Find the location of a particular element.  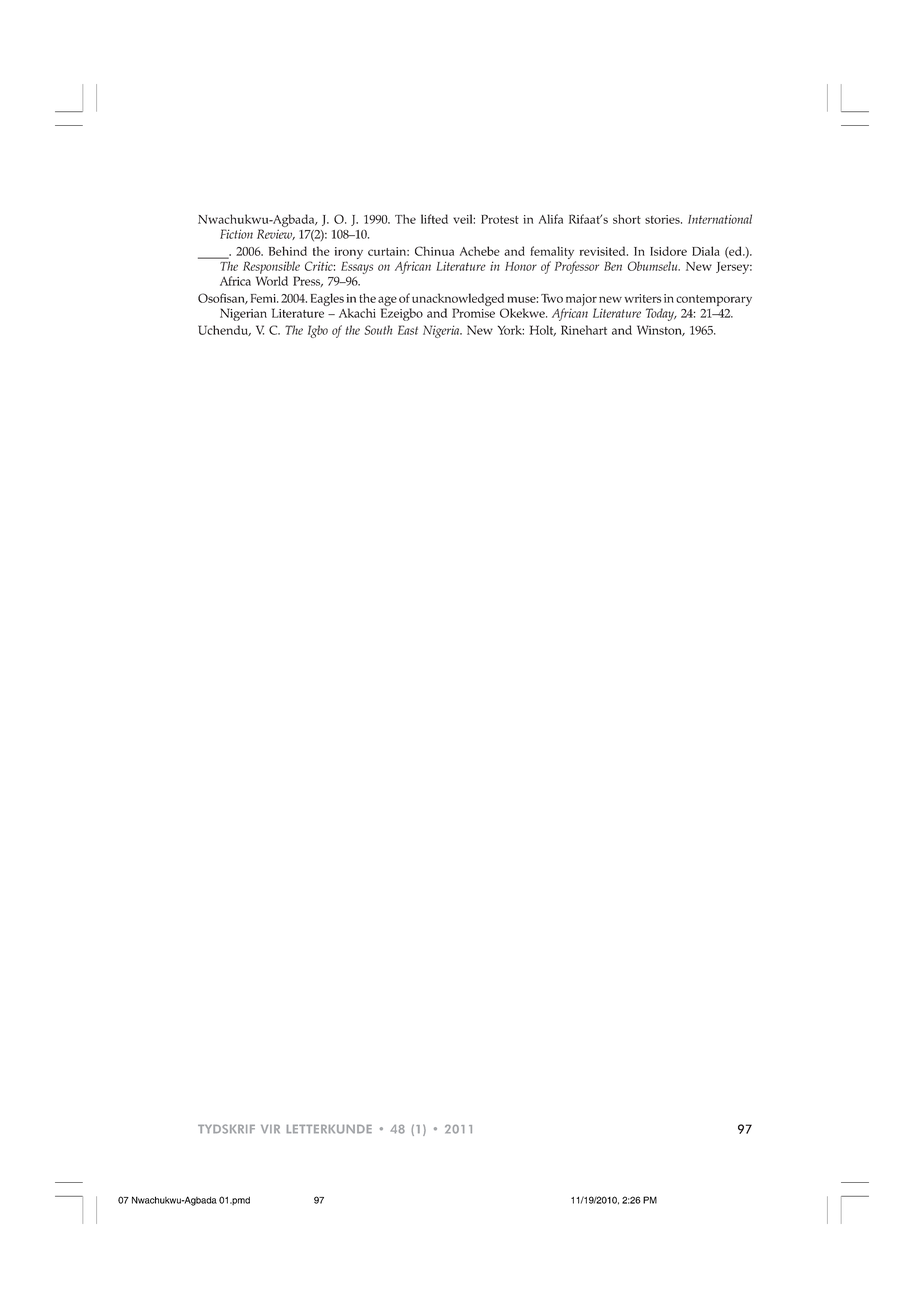

Holt is located at coordinates (542, 330).
